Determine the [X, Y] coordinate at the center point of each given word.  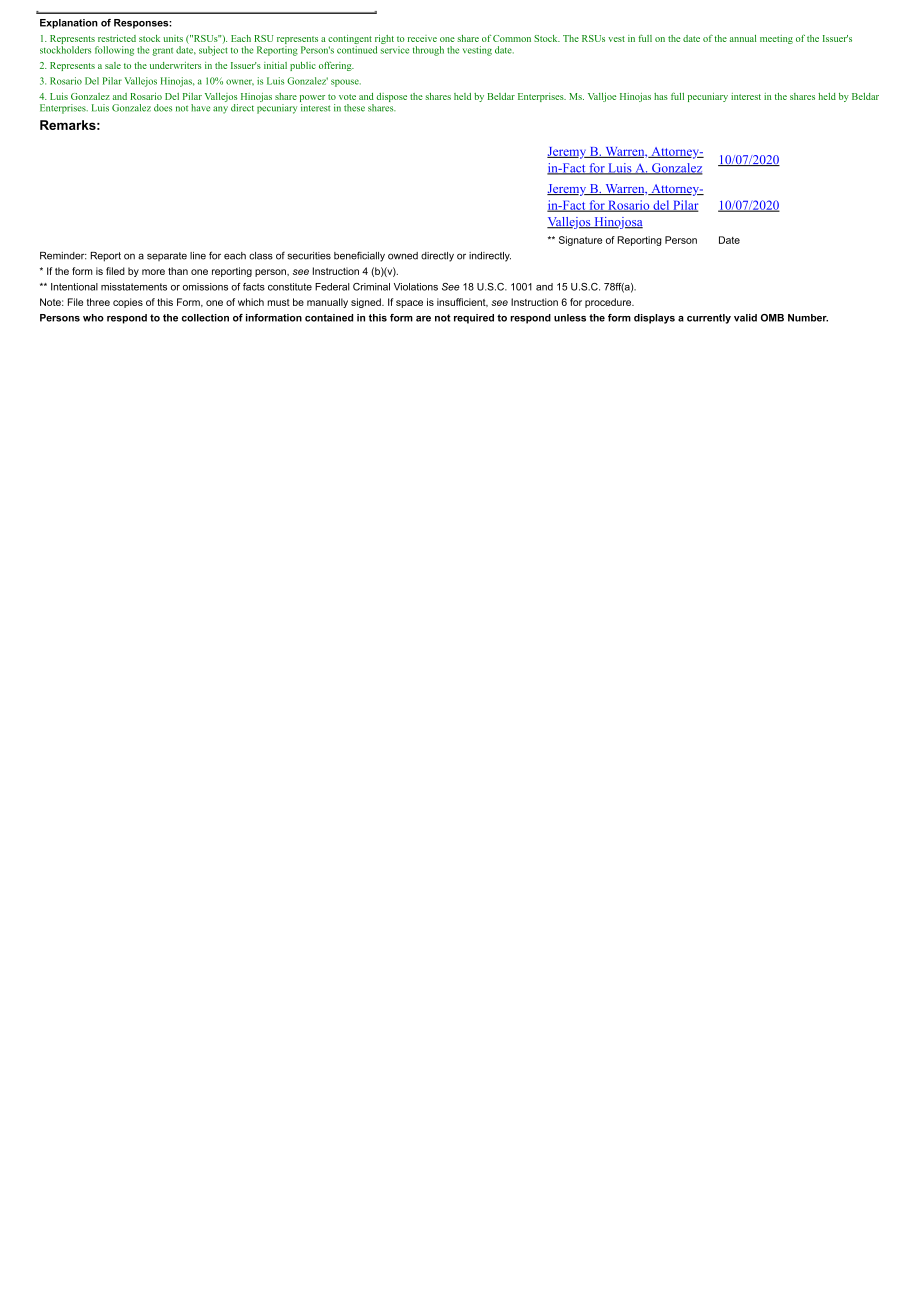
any [220, 110]
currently [709, 319]
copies [128, 303]
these [354, 108]
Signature [580, 241]
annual [743, 38]
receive [422, 38]
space [409, 304]
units [173, 38]
